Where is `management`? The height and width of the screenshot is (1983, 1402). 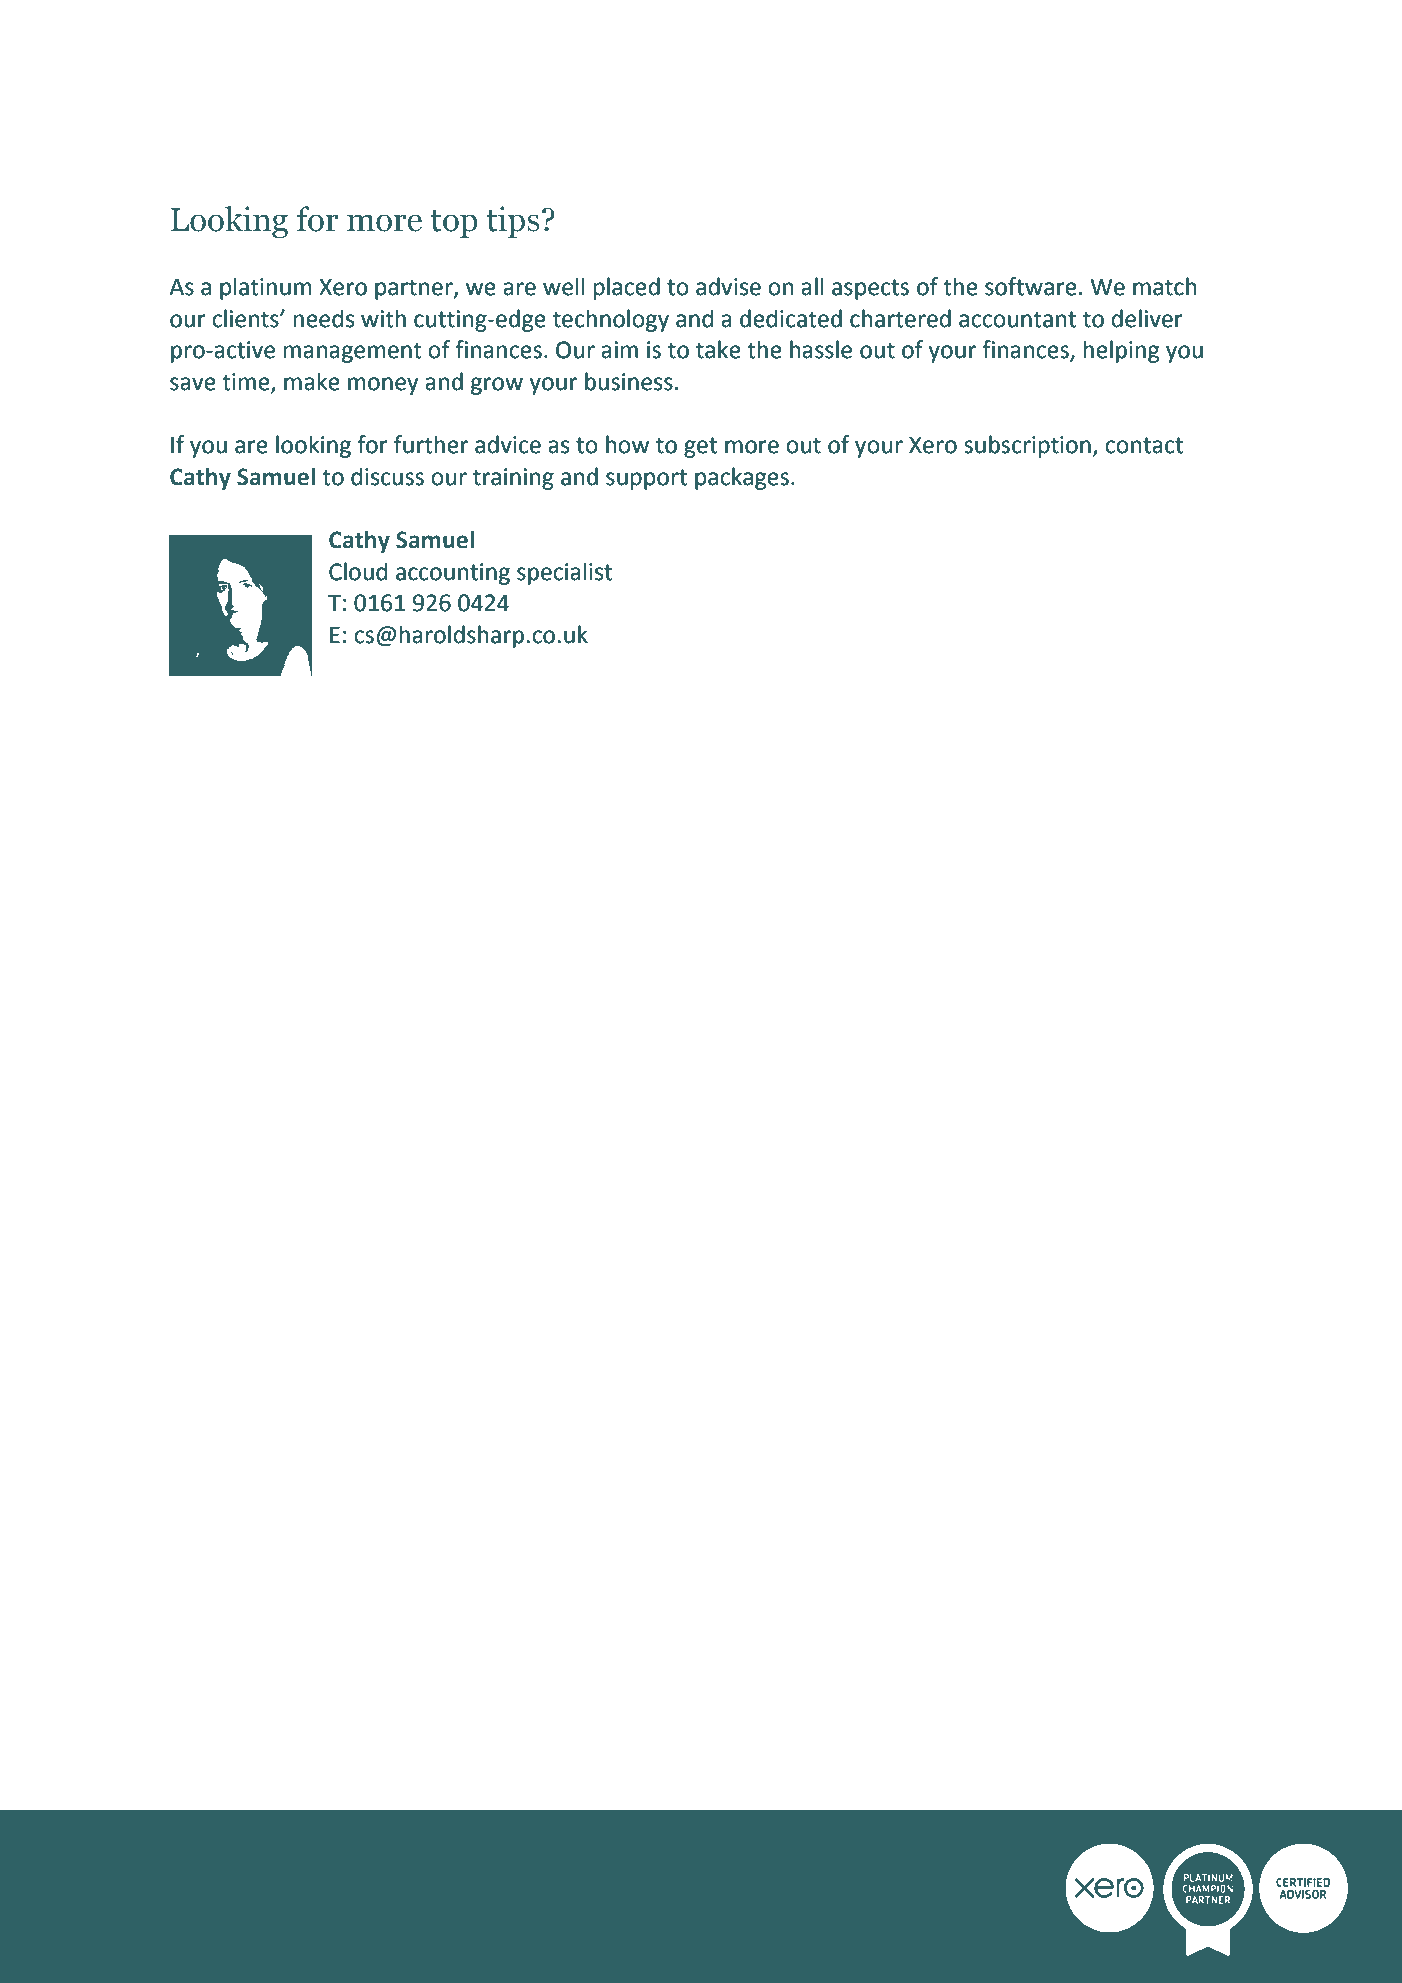 management is located at coordinates (353, 352).
